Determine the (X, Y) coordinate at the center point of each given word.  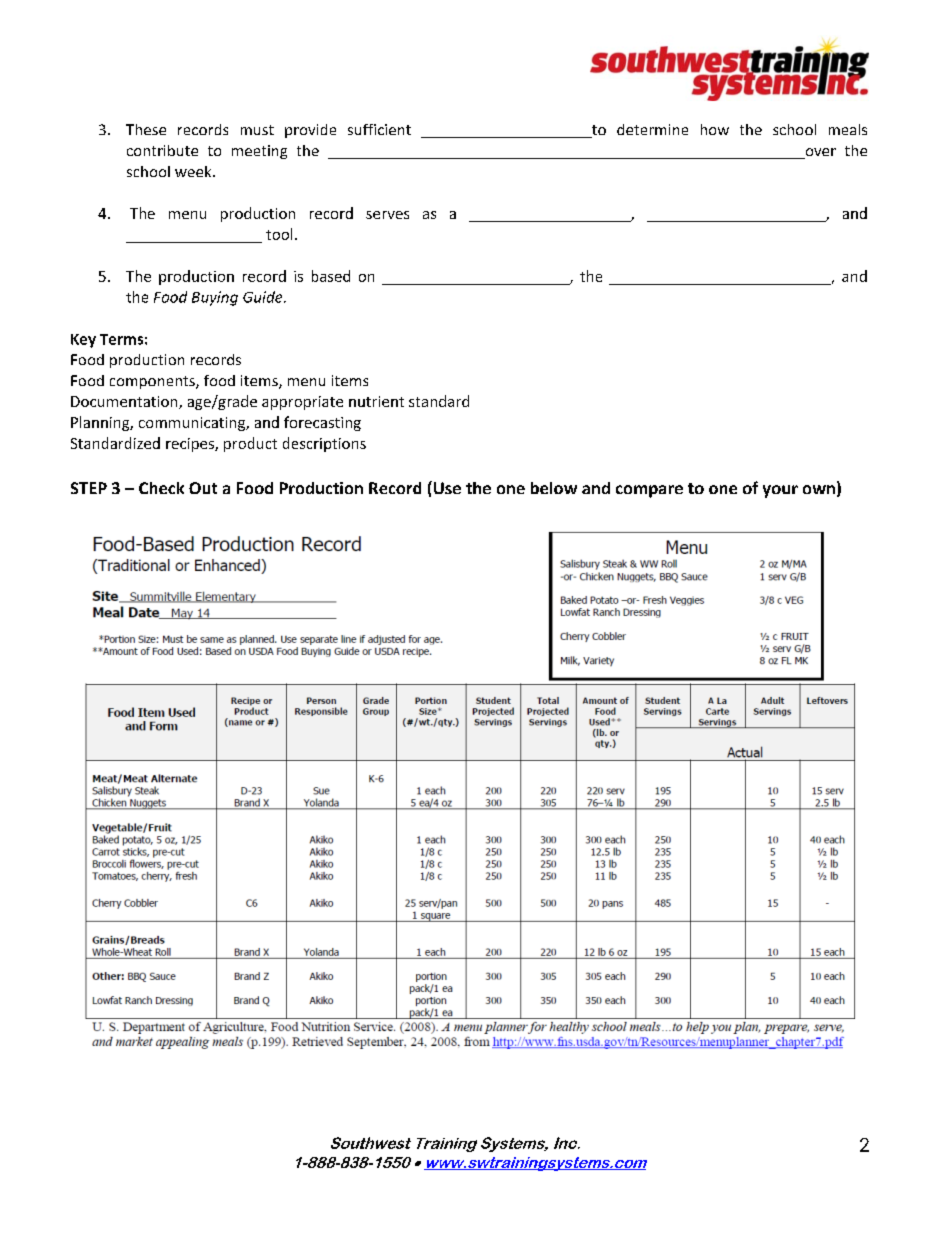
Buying (215, 298)
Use (446, 487)
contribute (162, 150)
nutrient (376, 401)
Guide (264, 297)
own (819, 489)
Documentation (125, 402)
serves (387, 215)
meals (848, 129)
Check (161, 488)
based (331, 276)
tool (279, 234)
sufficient (379, 129)
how (715, 129)
